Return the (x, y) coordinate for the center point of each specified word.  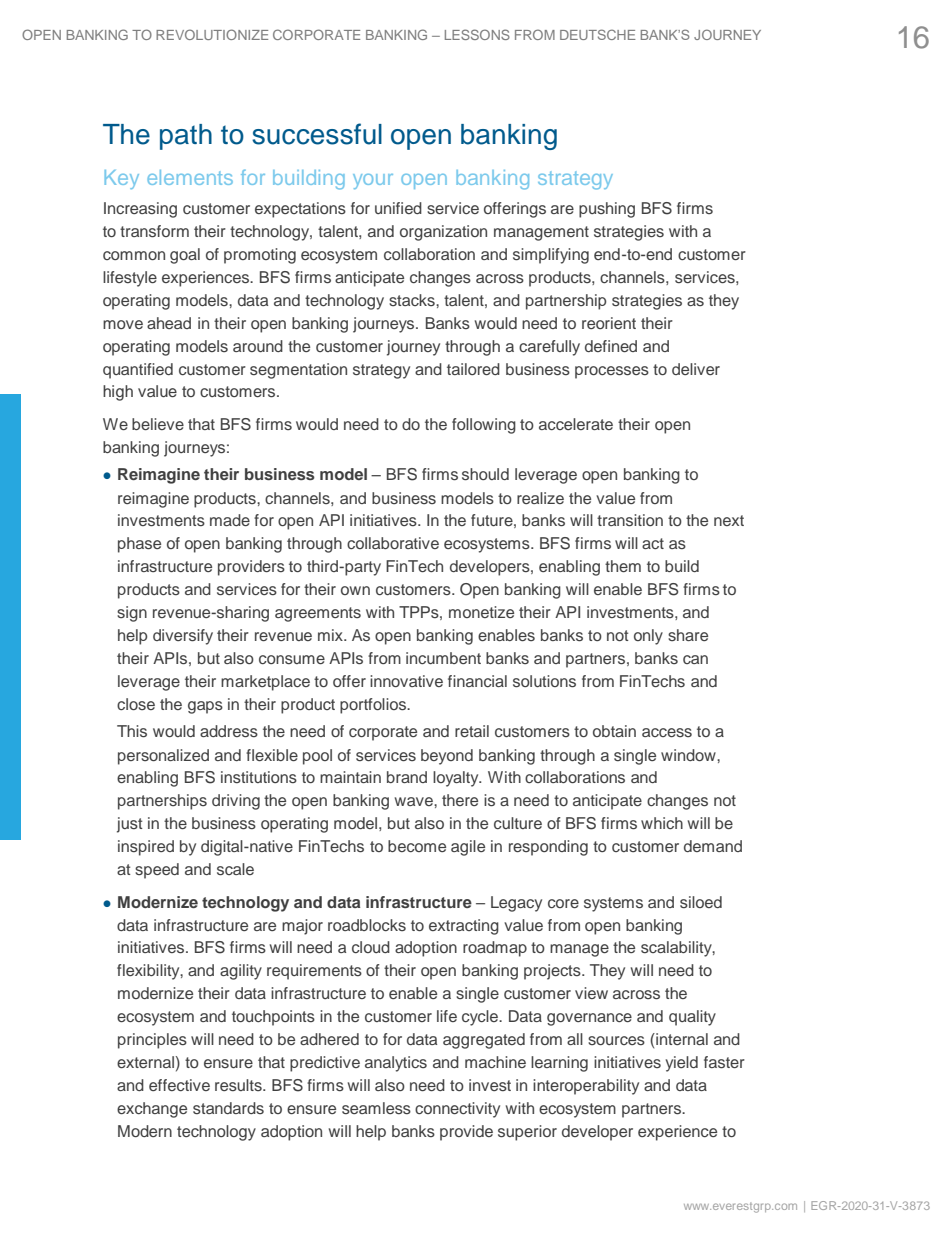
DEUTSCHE (598, 34)
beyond (447, 757)
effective (179, 1085)
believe (158, 424)
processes (612, 372)
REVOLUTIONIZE (212, 34)
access (667, 732)
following (484, 426)
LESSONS (477, 34)
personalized (163, 757)
